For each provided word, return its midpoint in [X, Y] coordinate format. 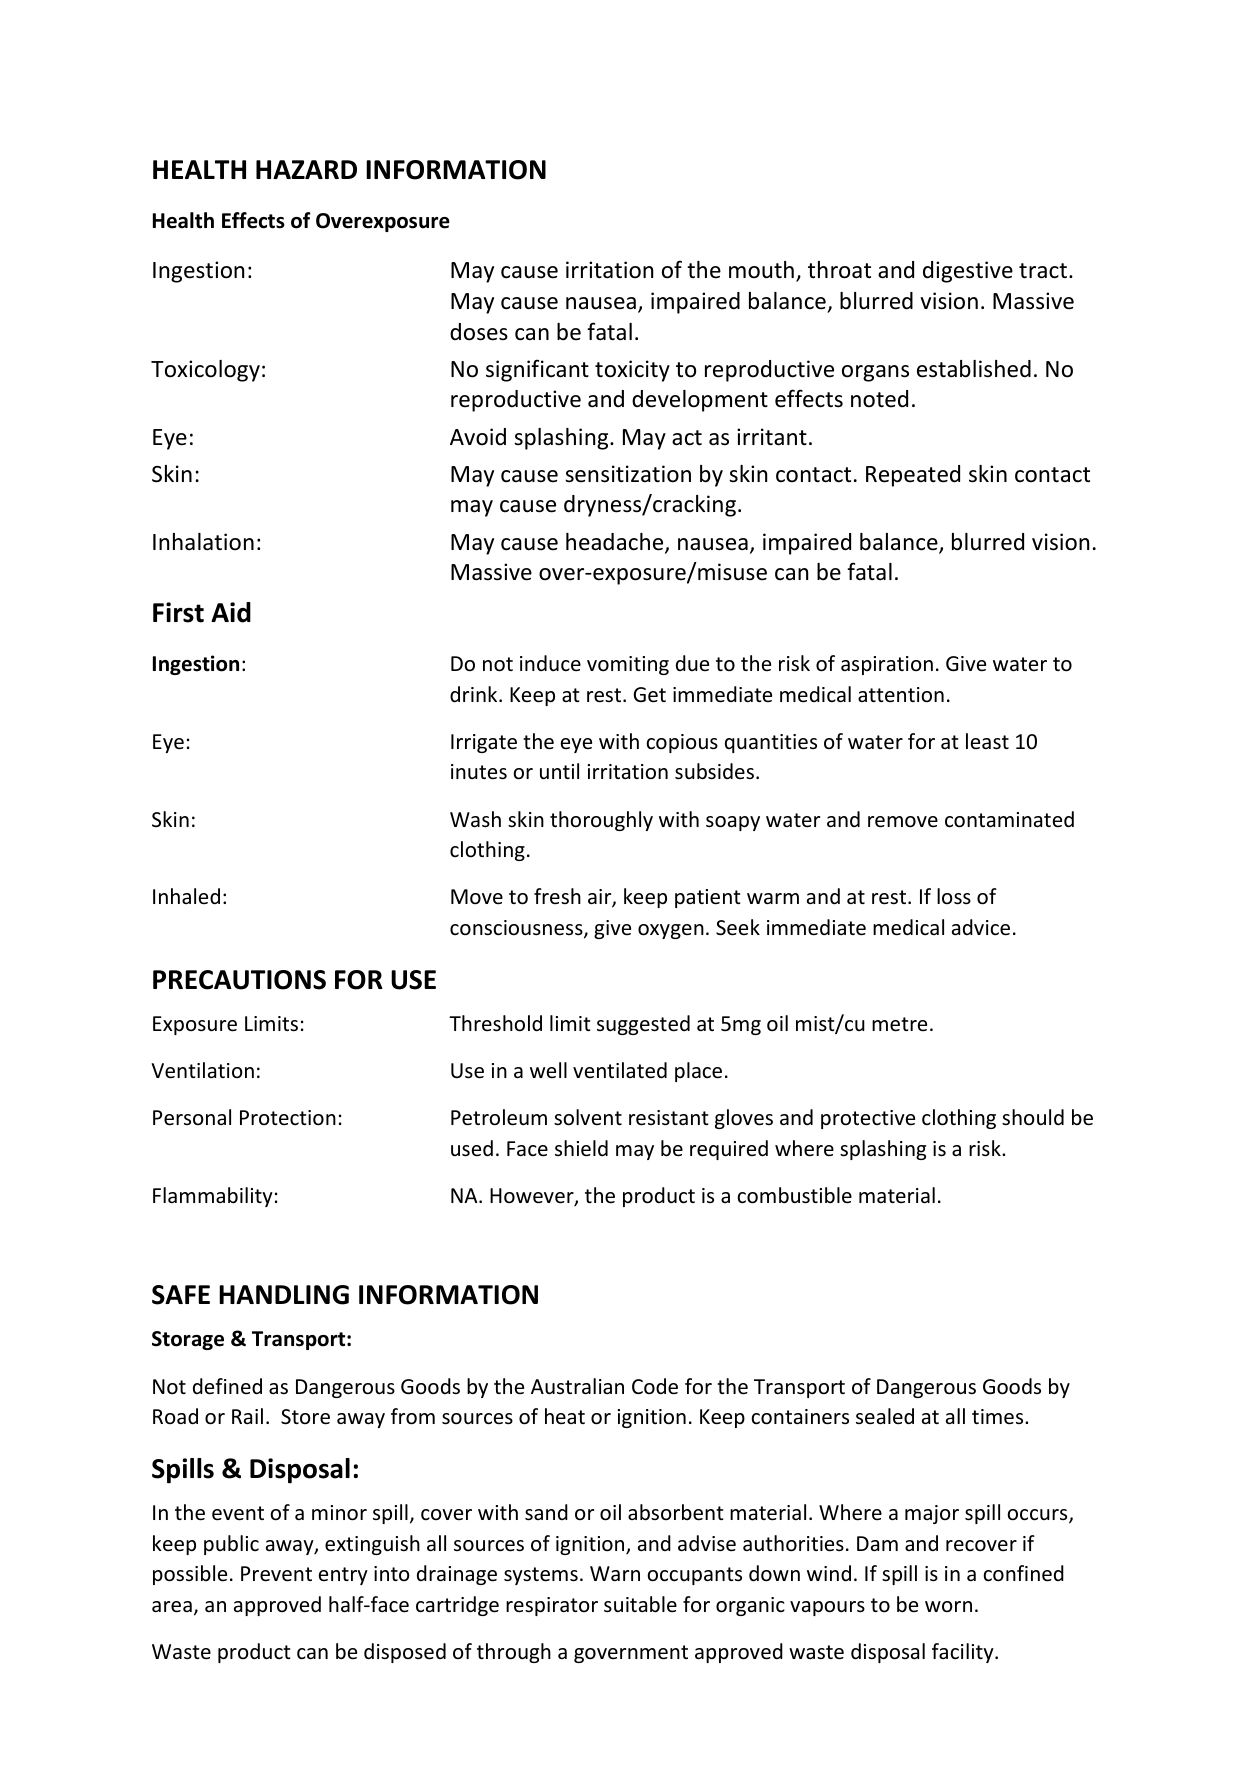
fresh [557, 896]
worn [948, 1606]
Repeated [913, 476]
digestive [968, 272]
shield [581, 1148]
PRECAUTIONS [239, 980]
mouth [761, 270]
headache [616, 543]
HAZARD [306, 169]
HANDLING [284, 1295]
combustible [794, 1195]
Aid [231, 612]
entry [343, 1576]
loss [954, 896]
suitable [640, 1604]
